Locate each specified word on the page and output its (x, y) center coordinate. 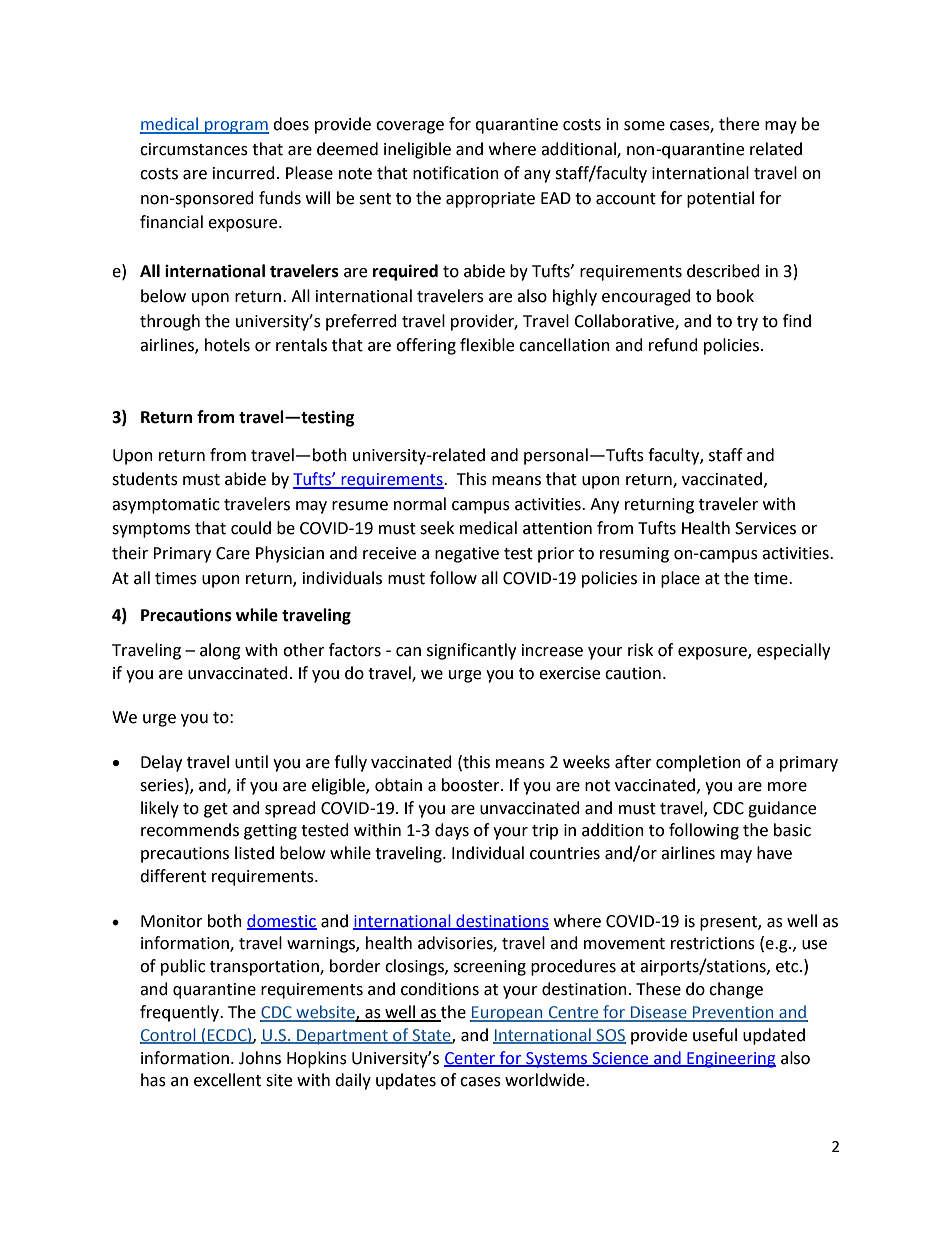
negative (467, 555)
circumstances (194, 149)
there (739, 124)
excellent (227, 1080)
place (680, 579)
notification (456, 173)
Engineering (730, 1060)
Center (471, 1059)
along (220, 651)
